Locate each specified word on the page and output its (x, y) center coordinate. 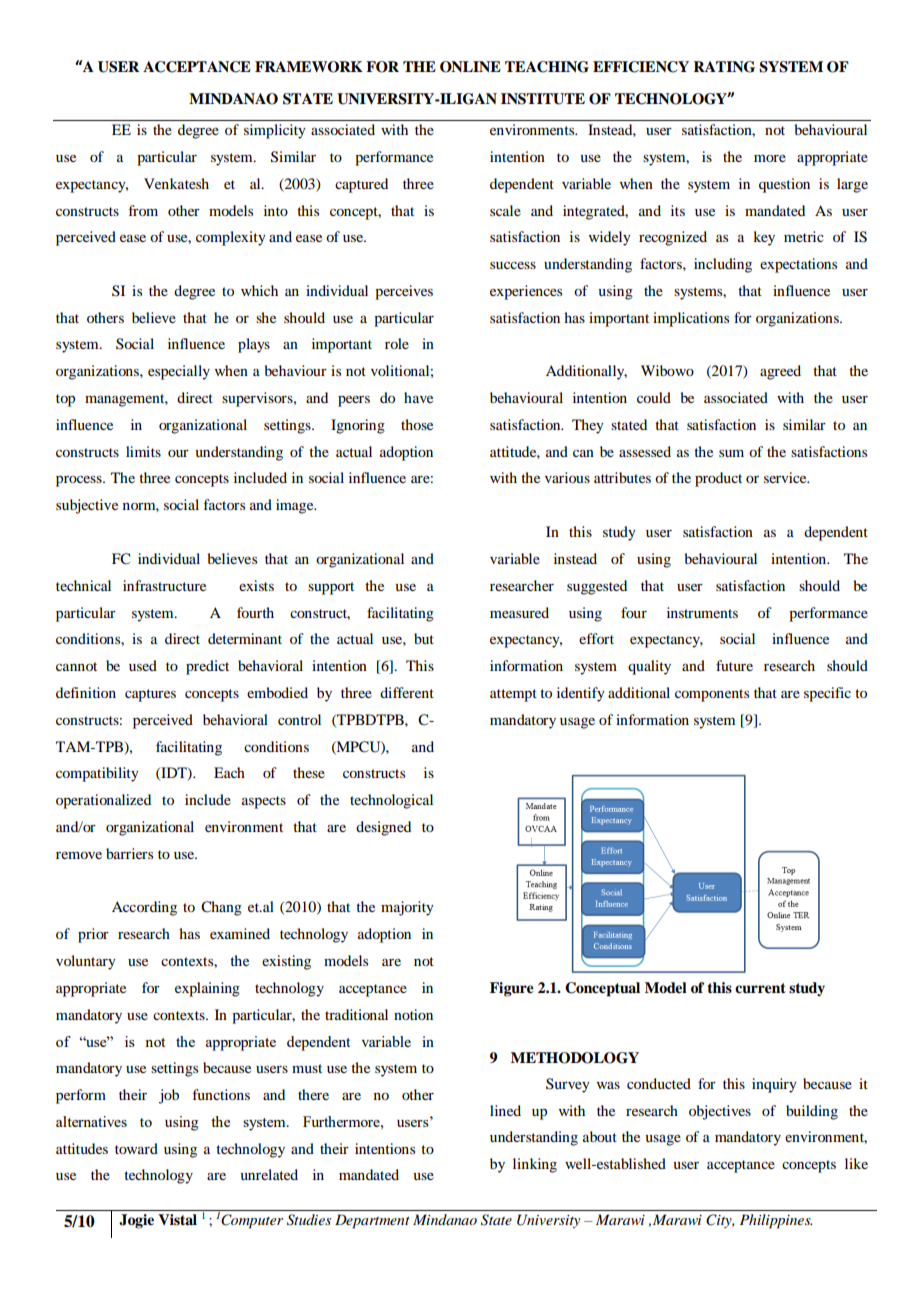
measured (519, 612)
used (143, 665)
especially (179, 372)
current (760, 988)
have (418, 397)
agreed (780, 372)
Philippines (776, 1221)
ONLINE (470, 67)
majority (407, 908)
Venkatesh (176, 183)
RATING (724, 67)
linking (535, 1165)
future (734, 665)
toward (136, 1148)
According (144, 908)
